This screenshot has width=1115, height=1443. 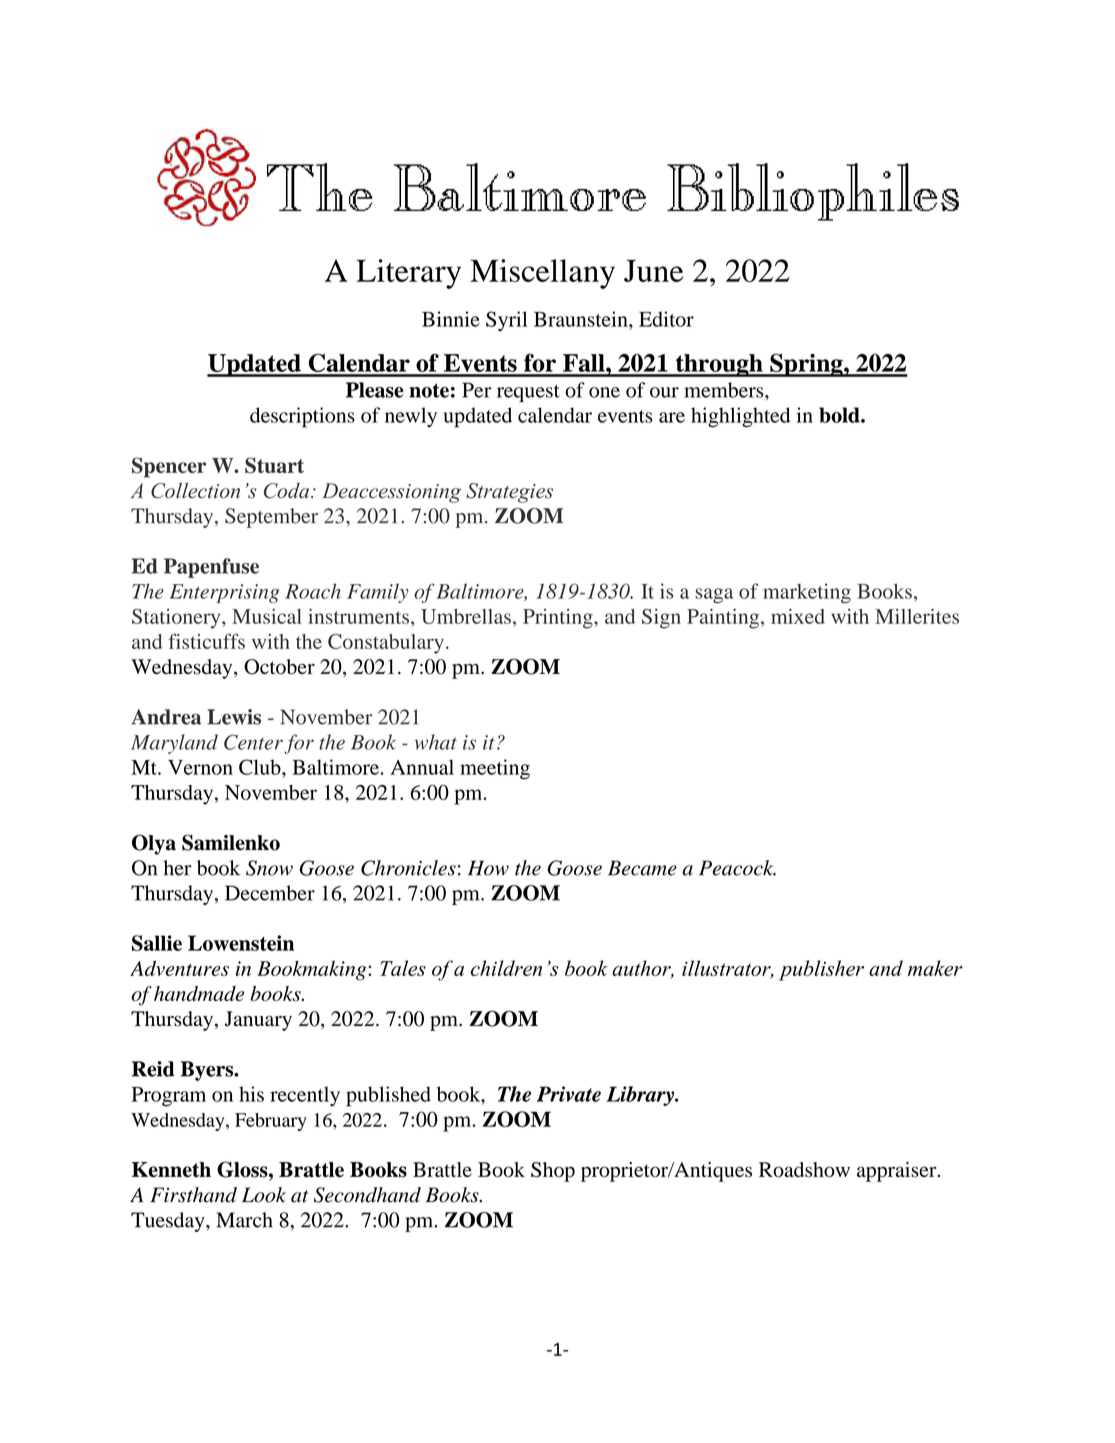 I want to click on Center, so click(x=253, y=742).
